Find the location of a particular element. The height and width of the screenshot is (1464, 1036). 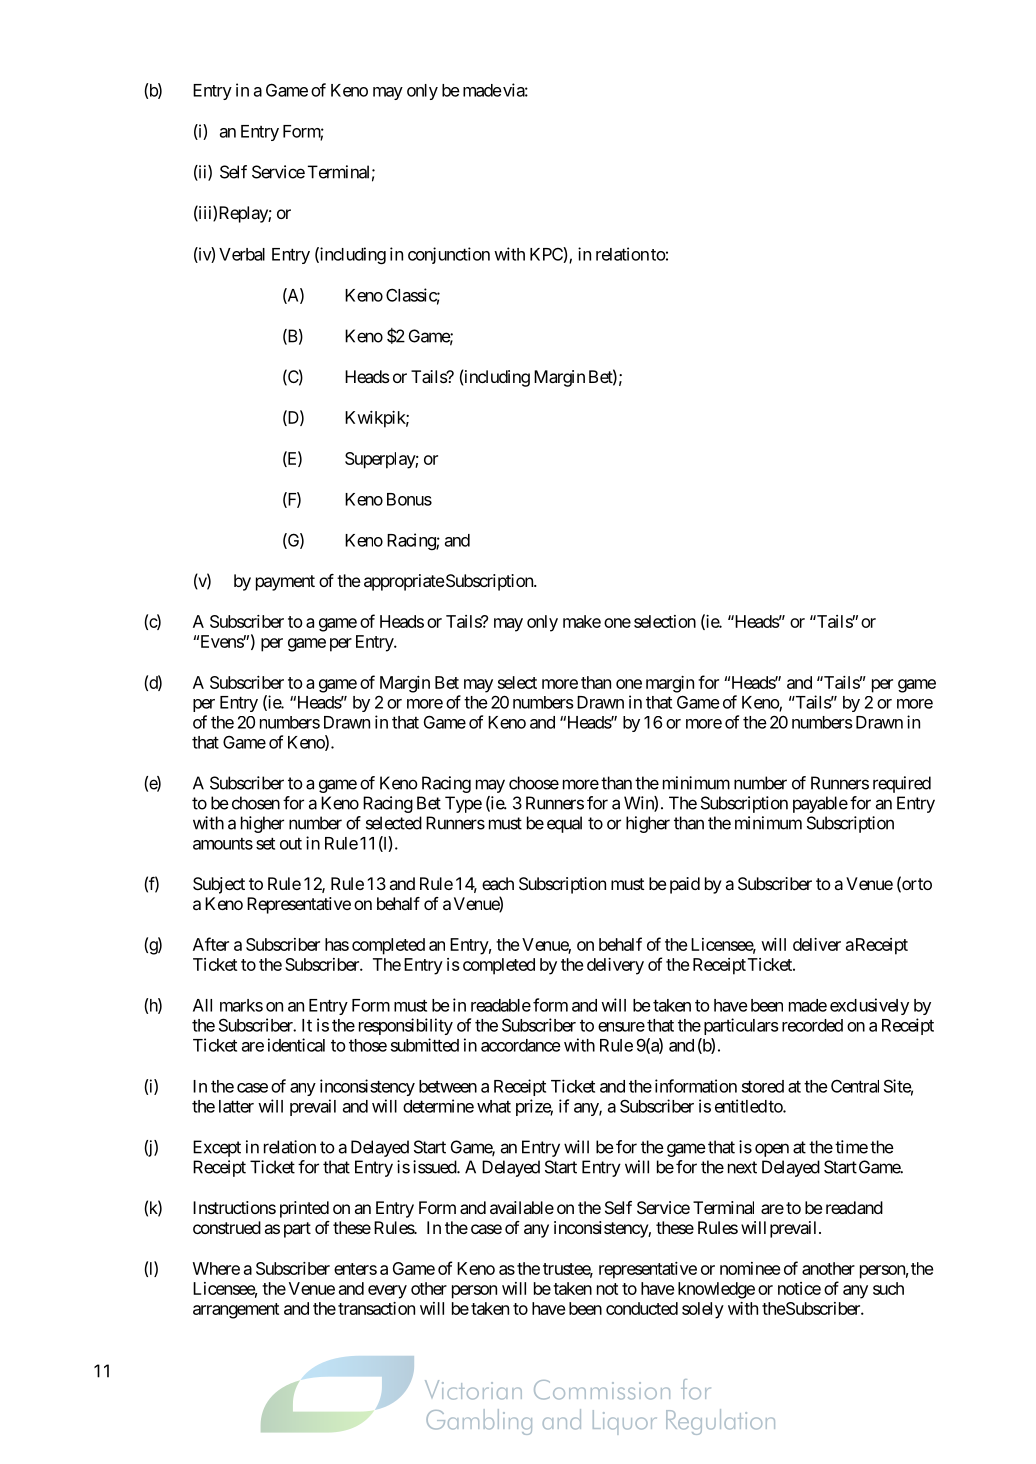

chosen is located at coordinates (256, 803).
